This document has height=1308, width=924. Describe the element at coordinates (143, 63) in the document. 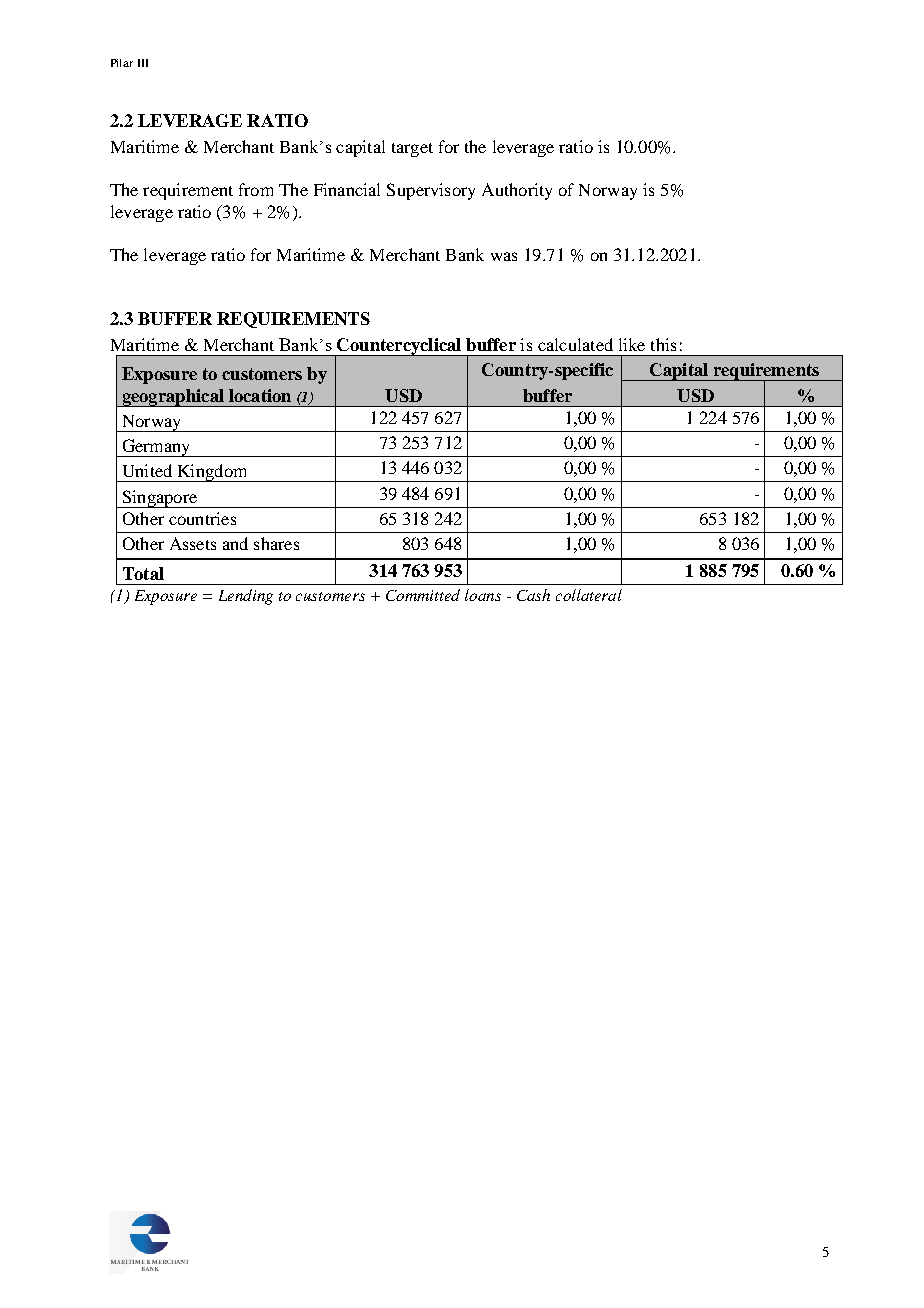

I see `III` at that location.
